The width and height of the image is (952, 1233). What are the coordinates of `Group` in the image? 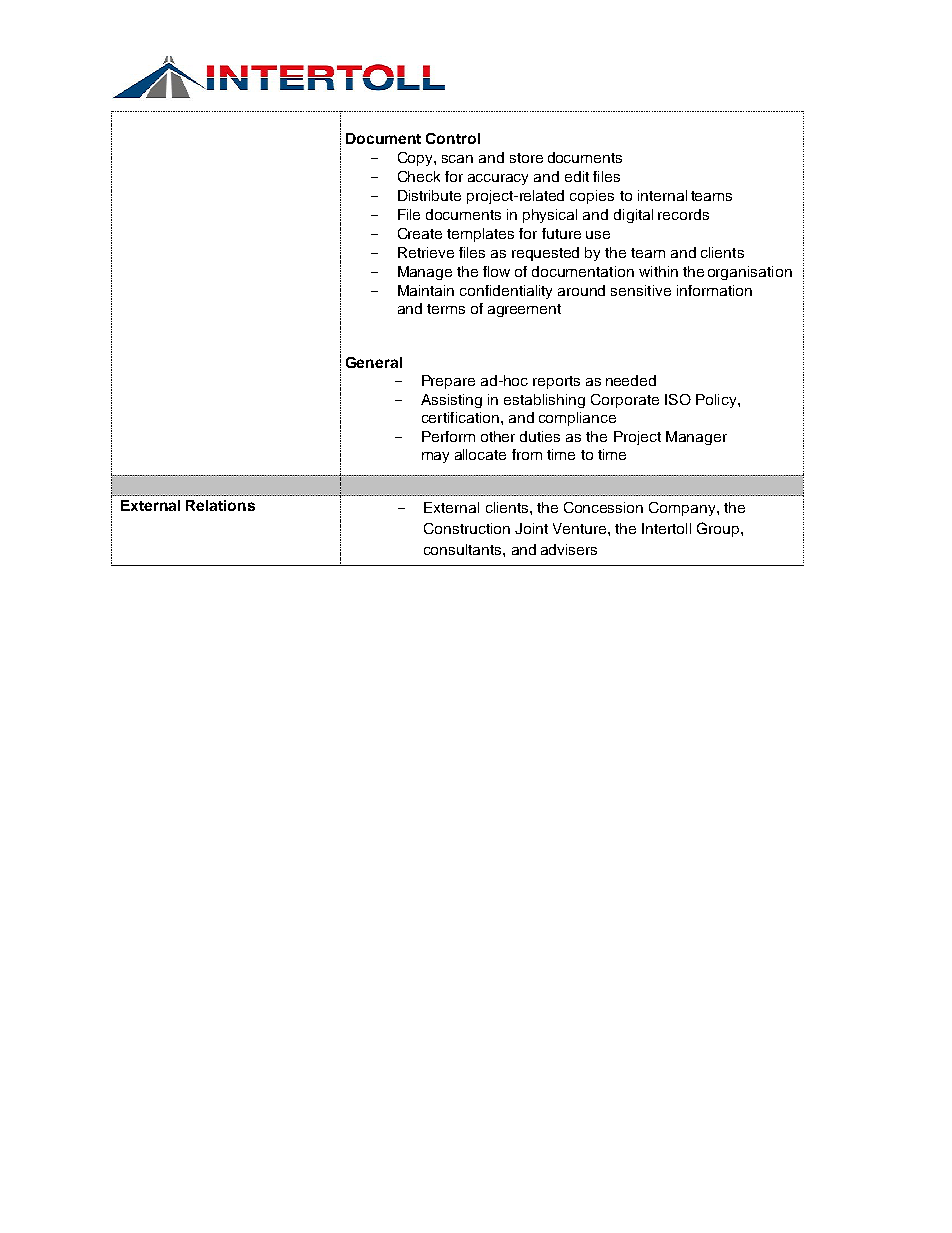 It's located at (719, 529).
